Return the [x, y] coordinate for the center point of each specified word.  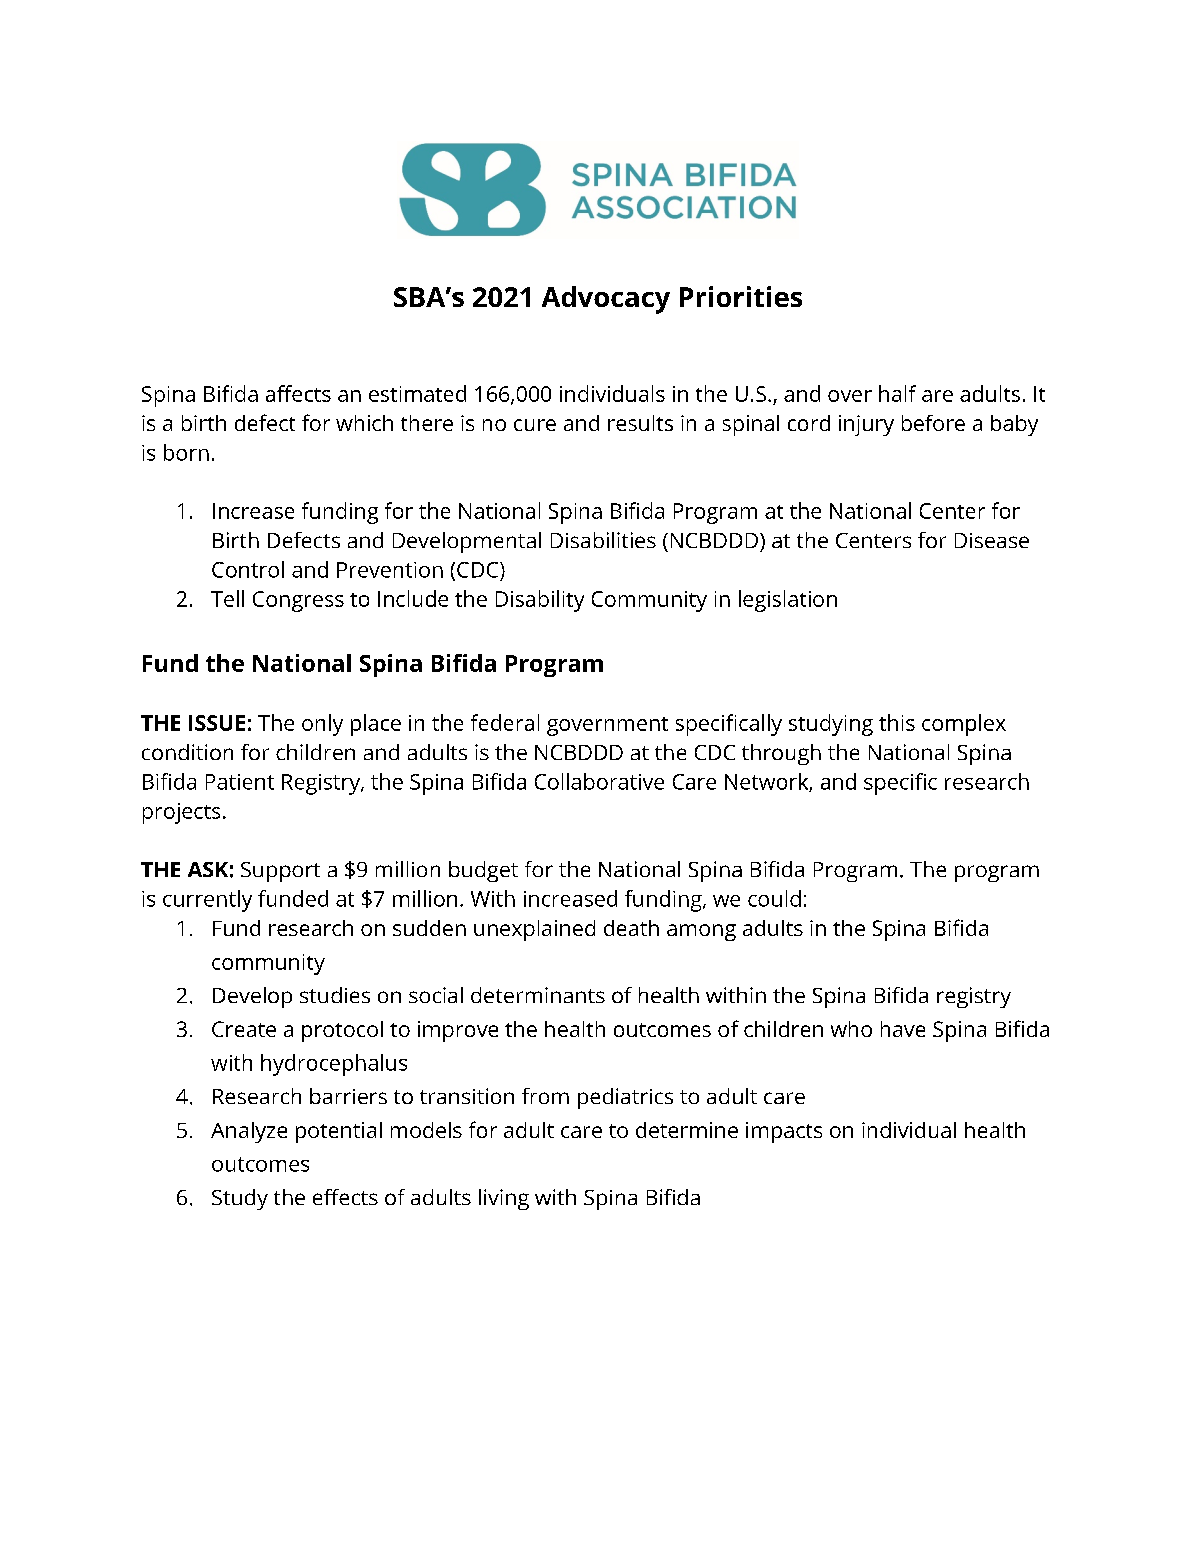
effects [345, 1197]
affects [298, 393]
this [897, 722]
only [322, 725]
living [504, 1199]
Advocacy [606, 300]
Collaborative [599, 781]
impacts [784, 1132]
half [897, 393]
